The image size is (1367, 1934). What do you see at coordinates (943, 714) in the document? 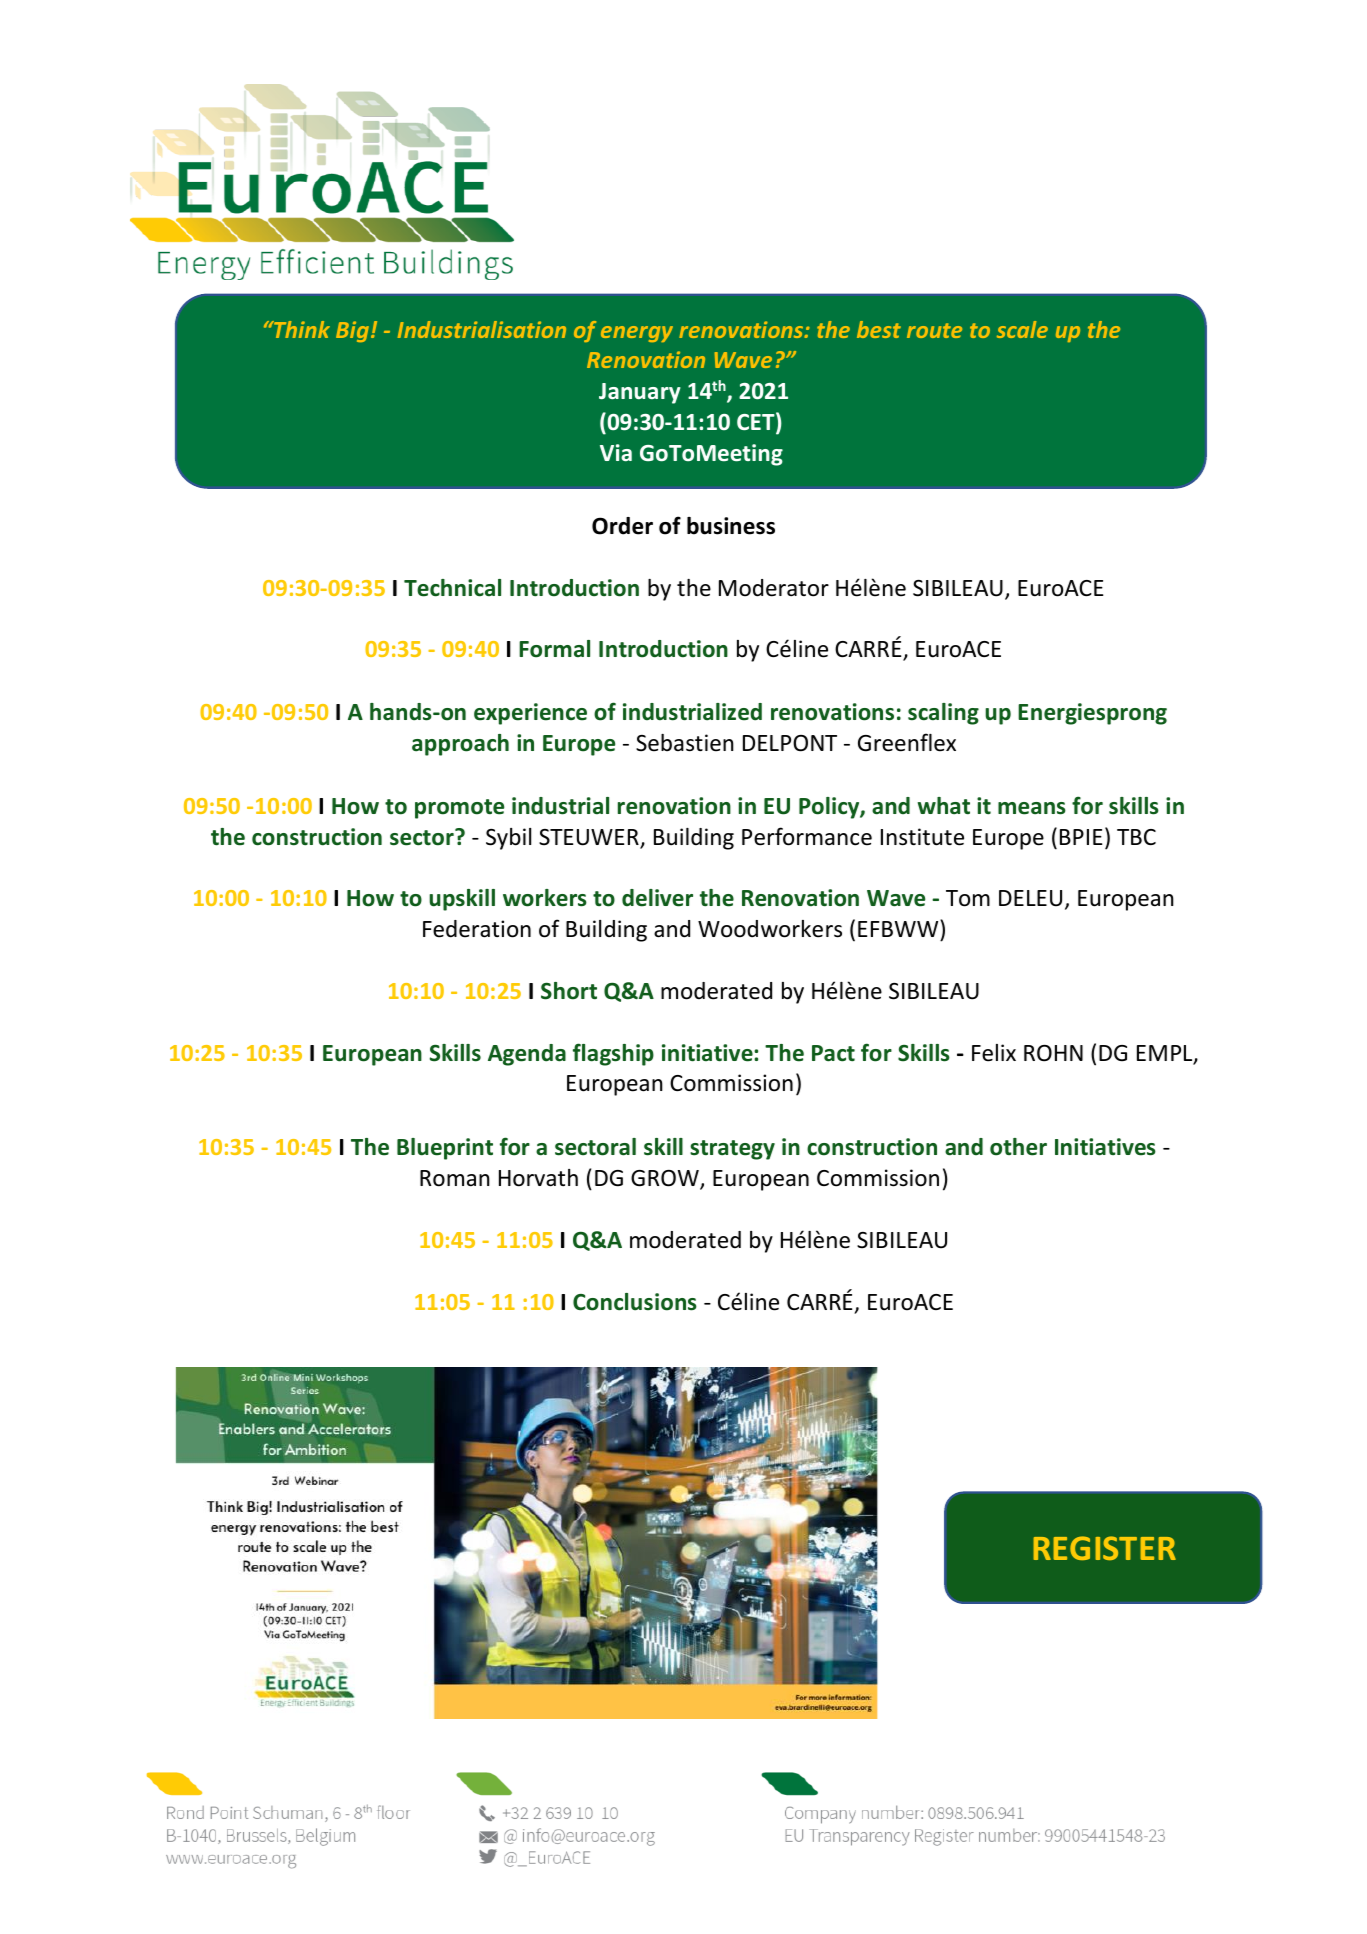
I see `scaling` at bounding box center [943, 714].
